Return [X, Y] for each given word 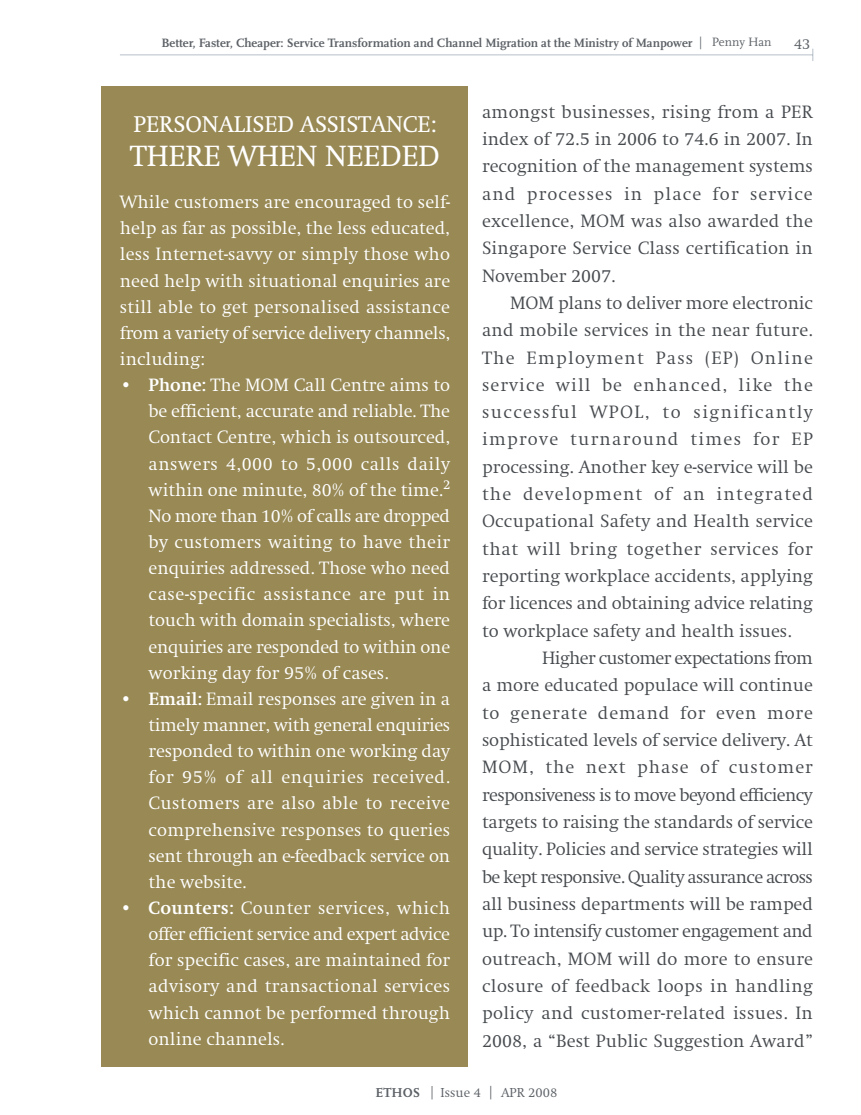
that [500, 548]
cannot [233, 1013]
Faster [215, 43]
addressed [270, 567]
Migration [512, 44]
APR [513, 1092]
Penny [729, 43]
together [664, 550]
